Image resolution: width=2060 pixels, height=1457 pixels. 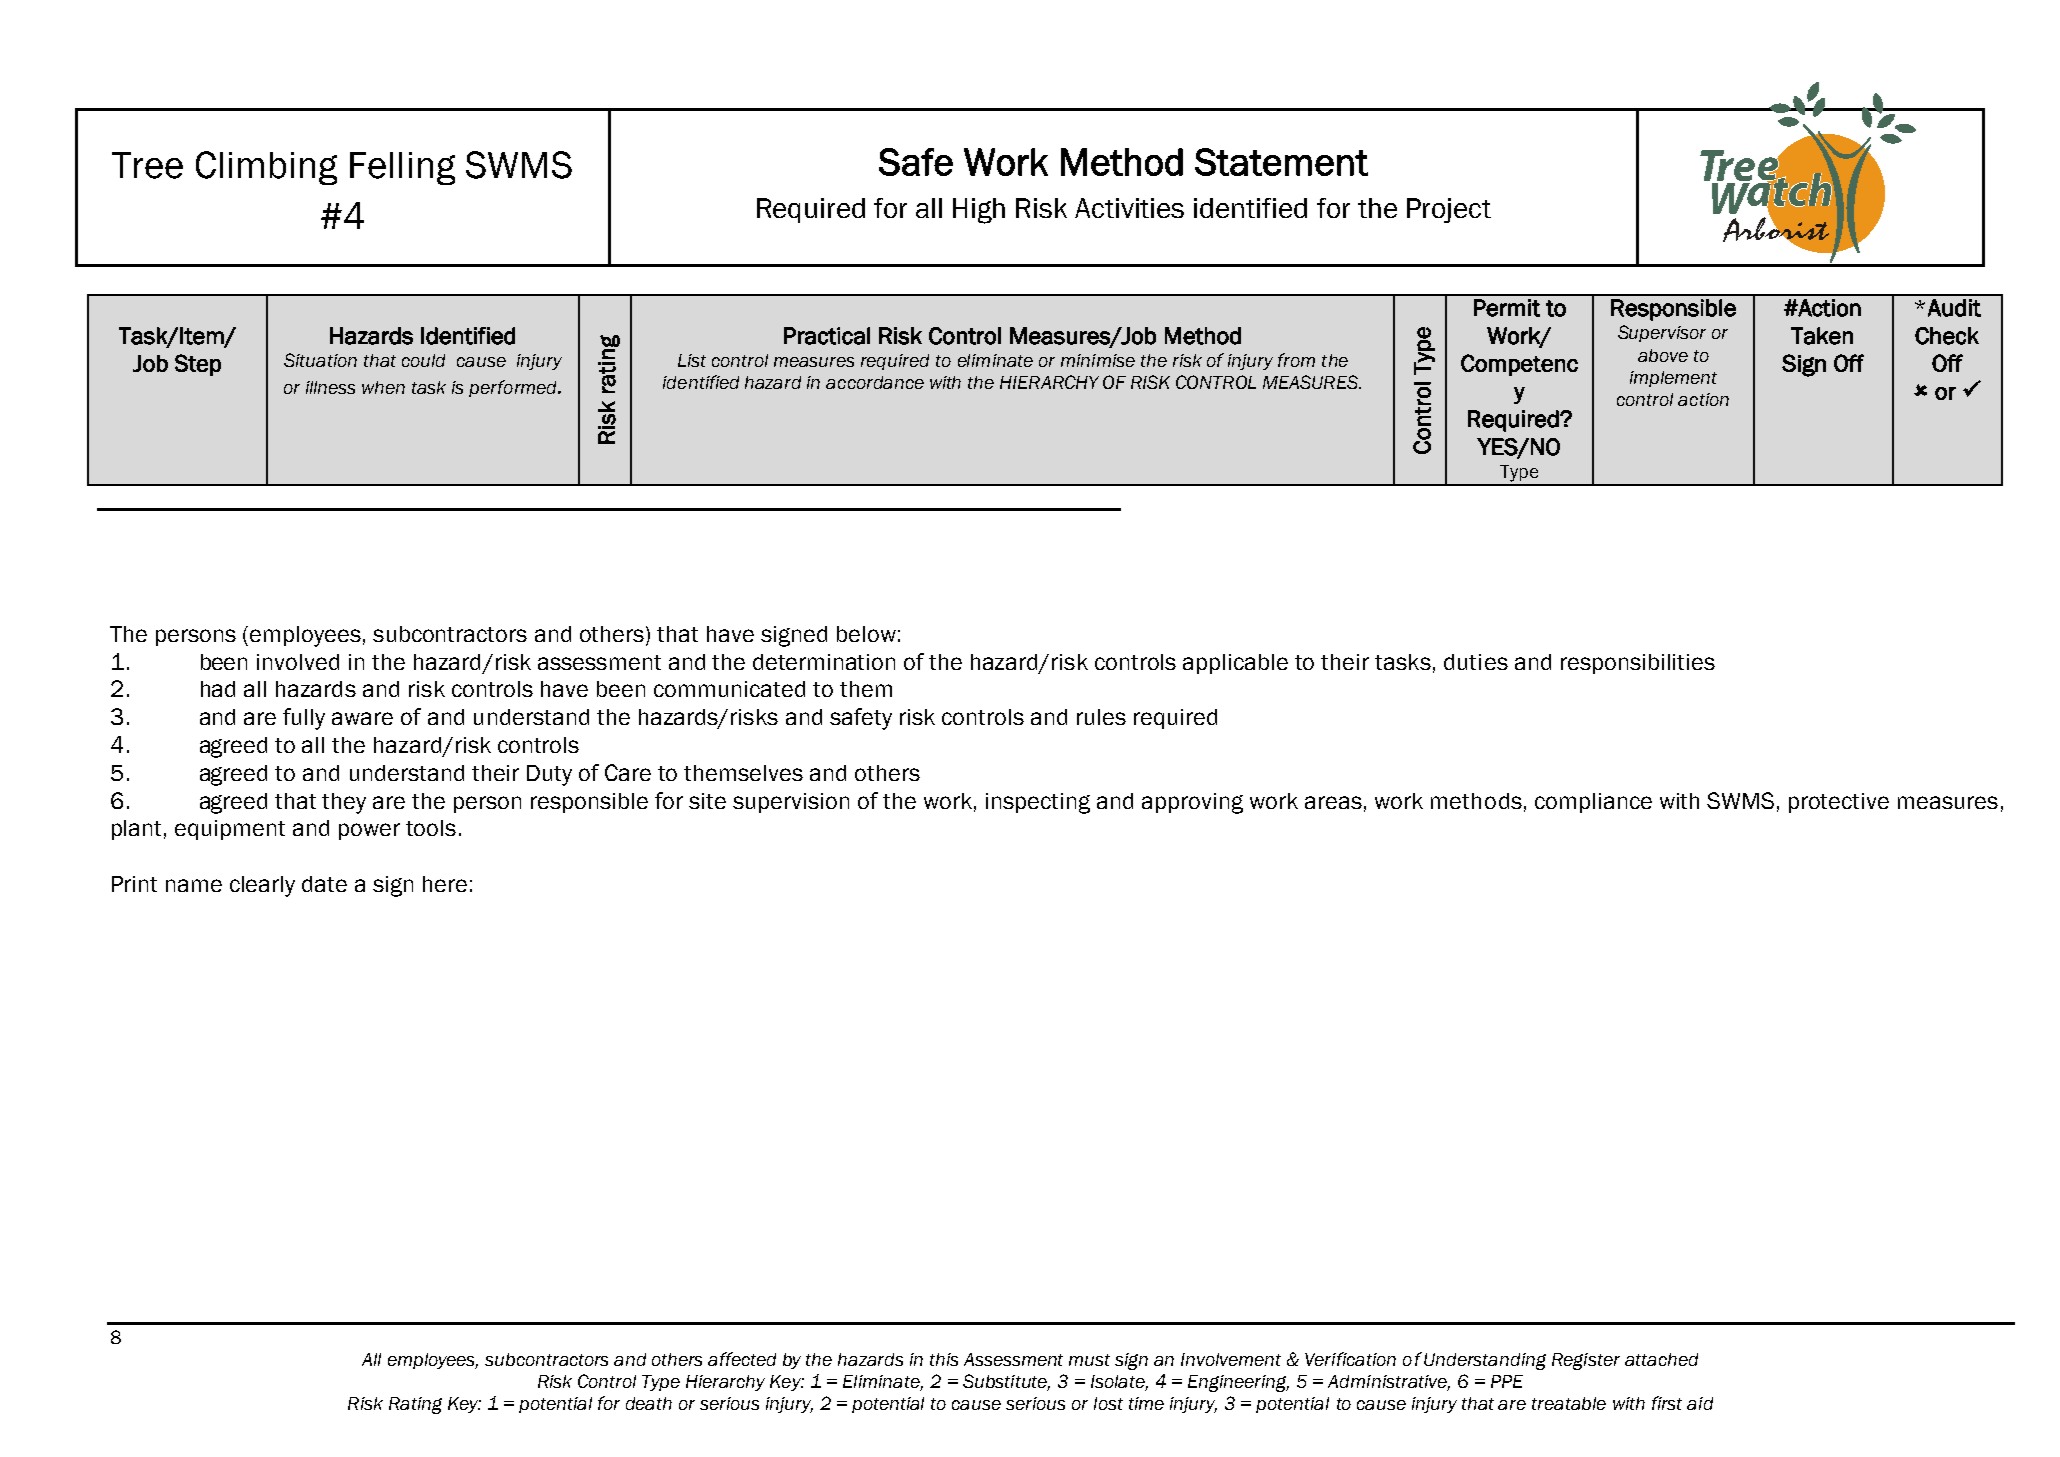 What do you see at coordinates (1449, 210) in the screenshot?
I see `Project` at bounding box center [1449, 210].
